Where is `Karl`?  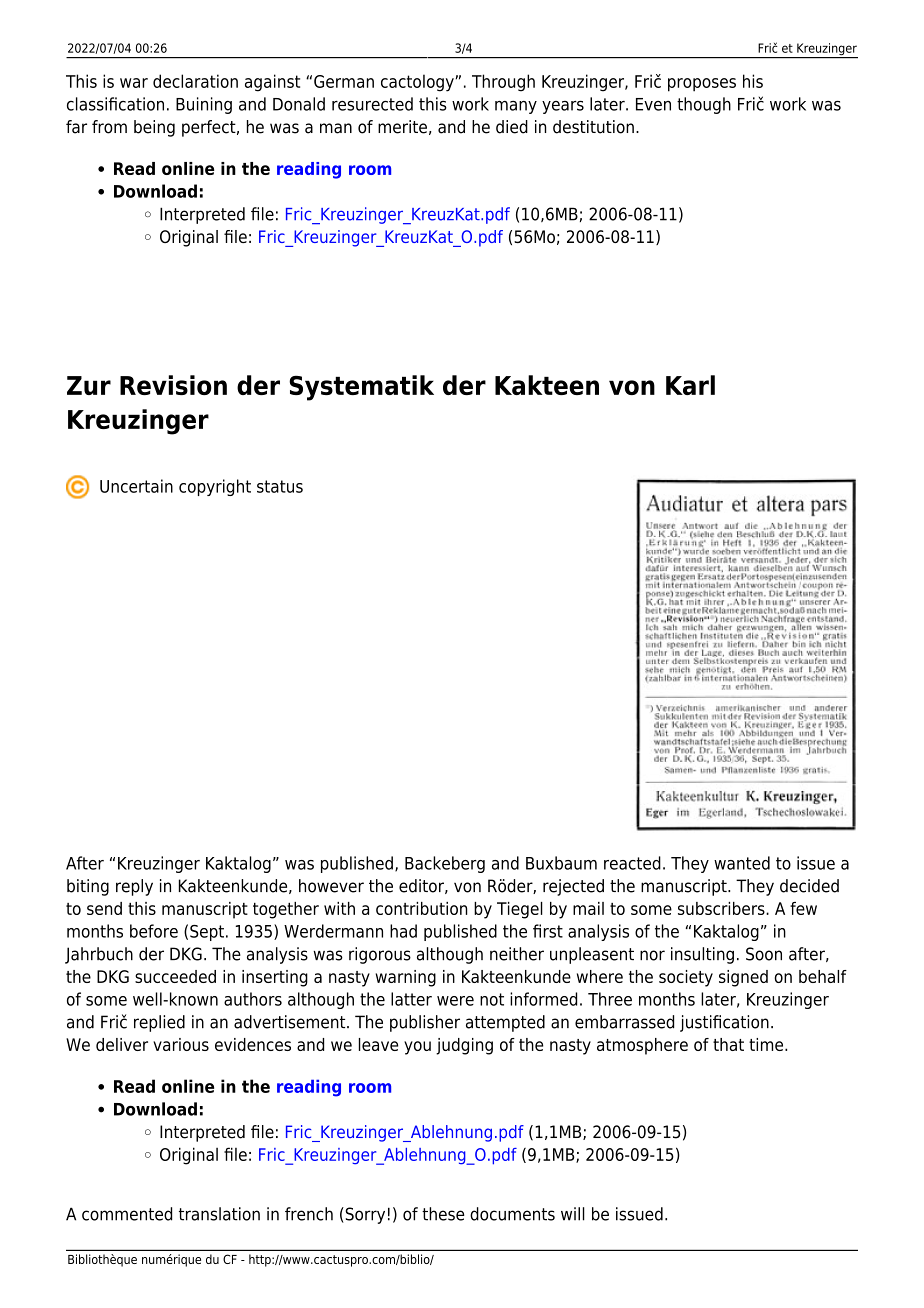 Karl is located at coordinates (690, 385).
